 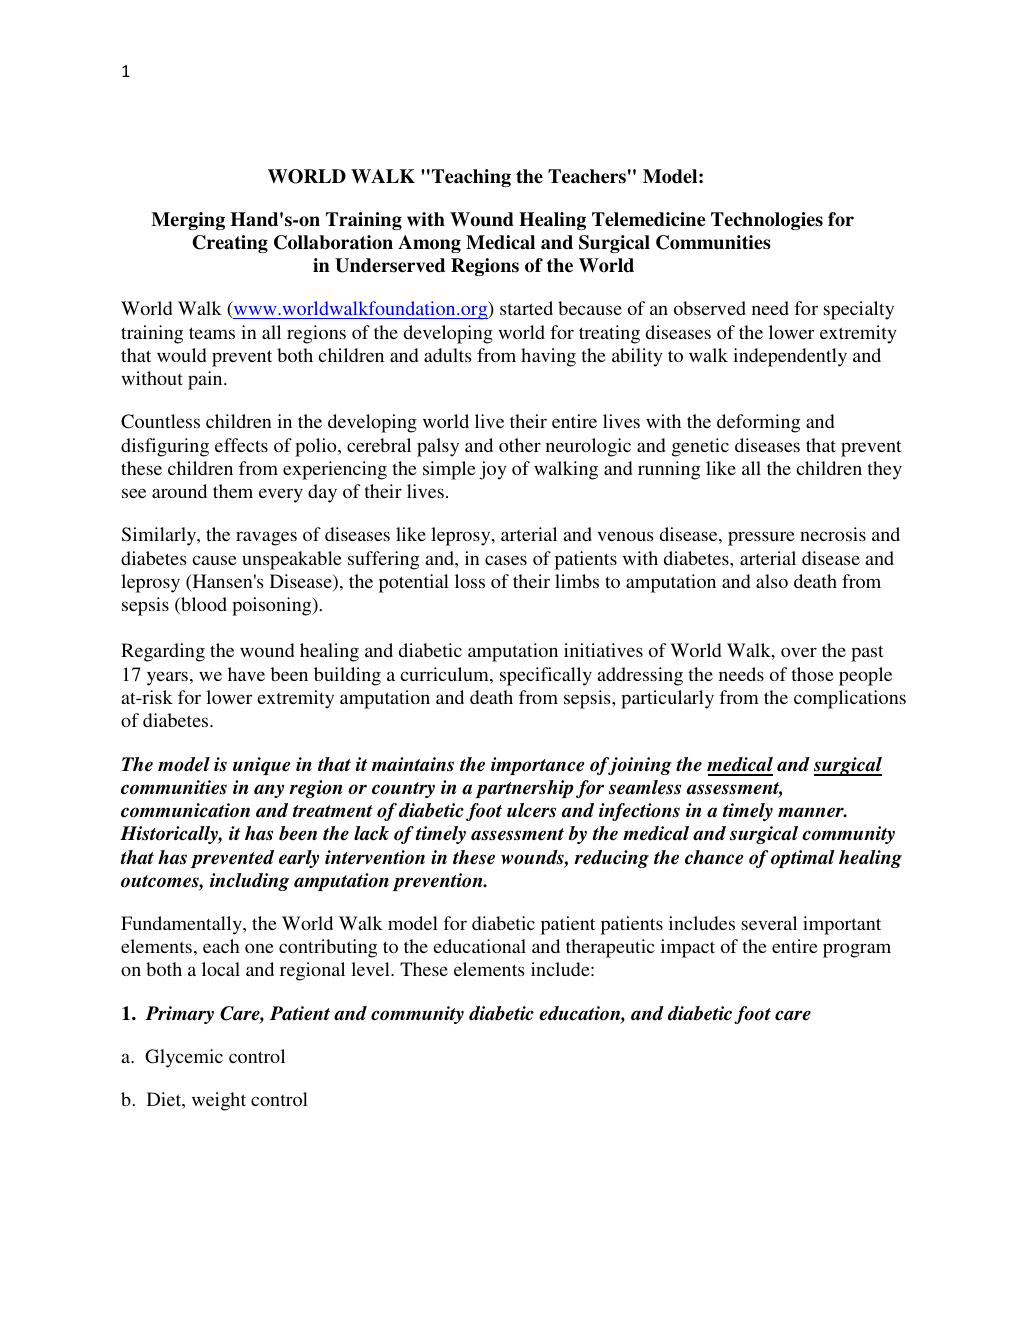 I want to click on partnership, so click(x=524, y=789).
